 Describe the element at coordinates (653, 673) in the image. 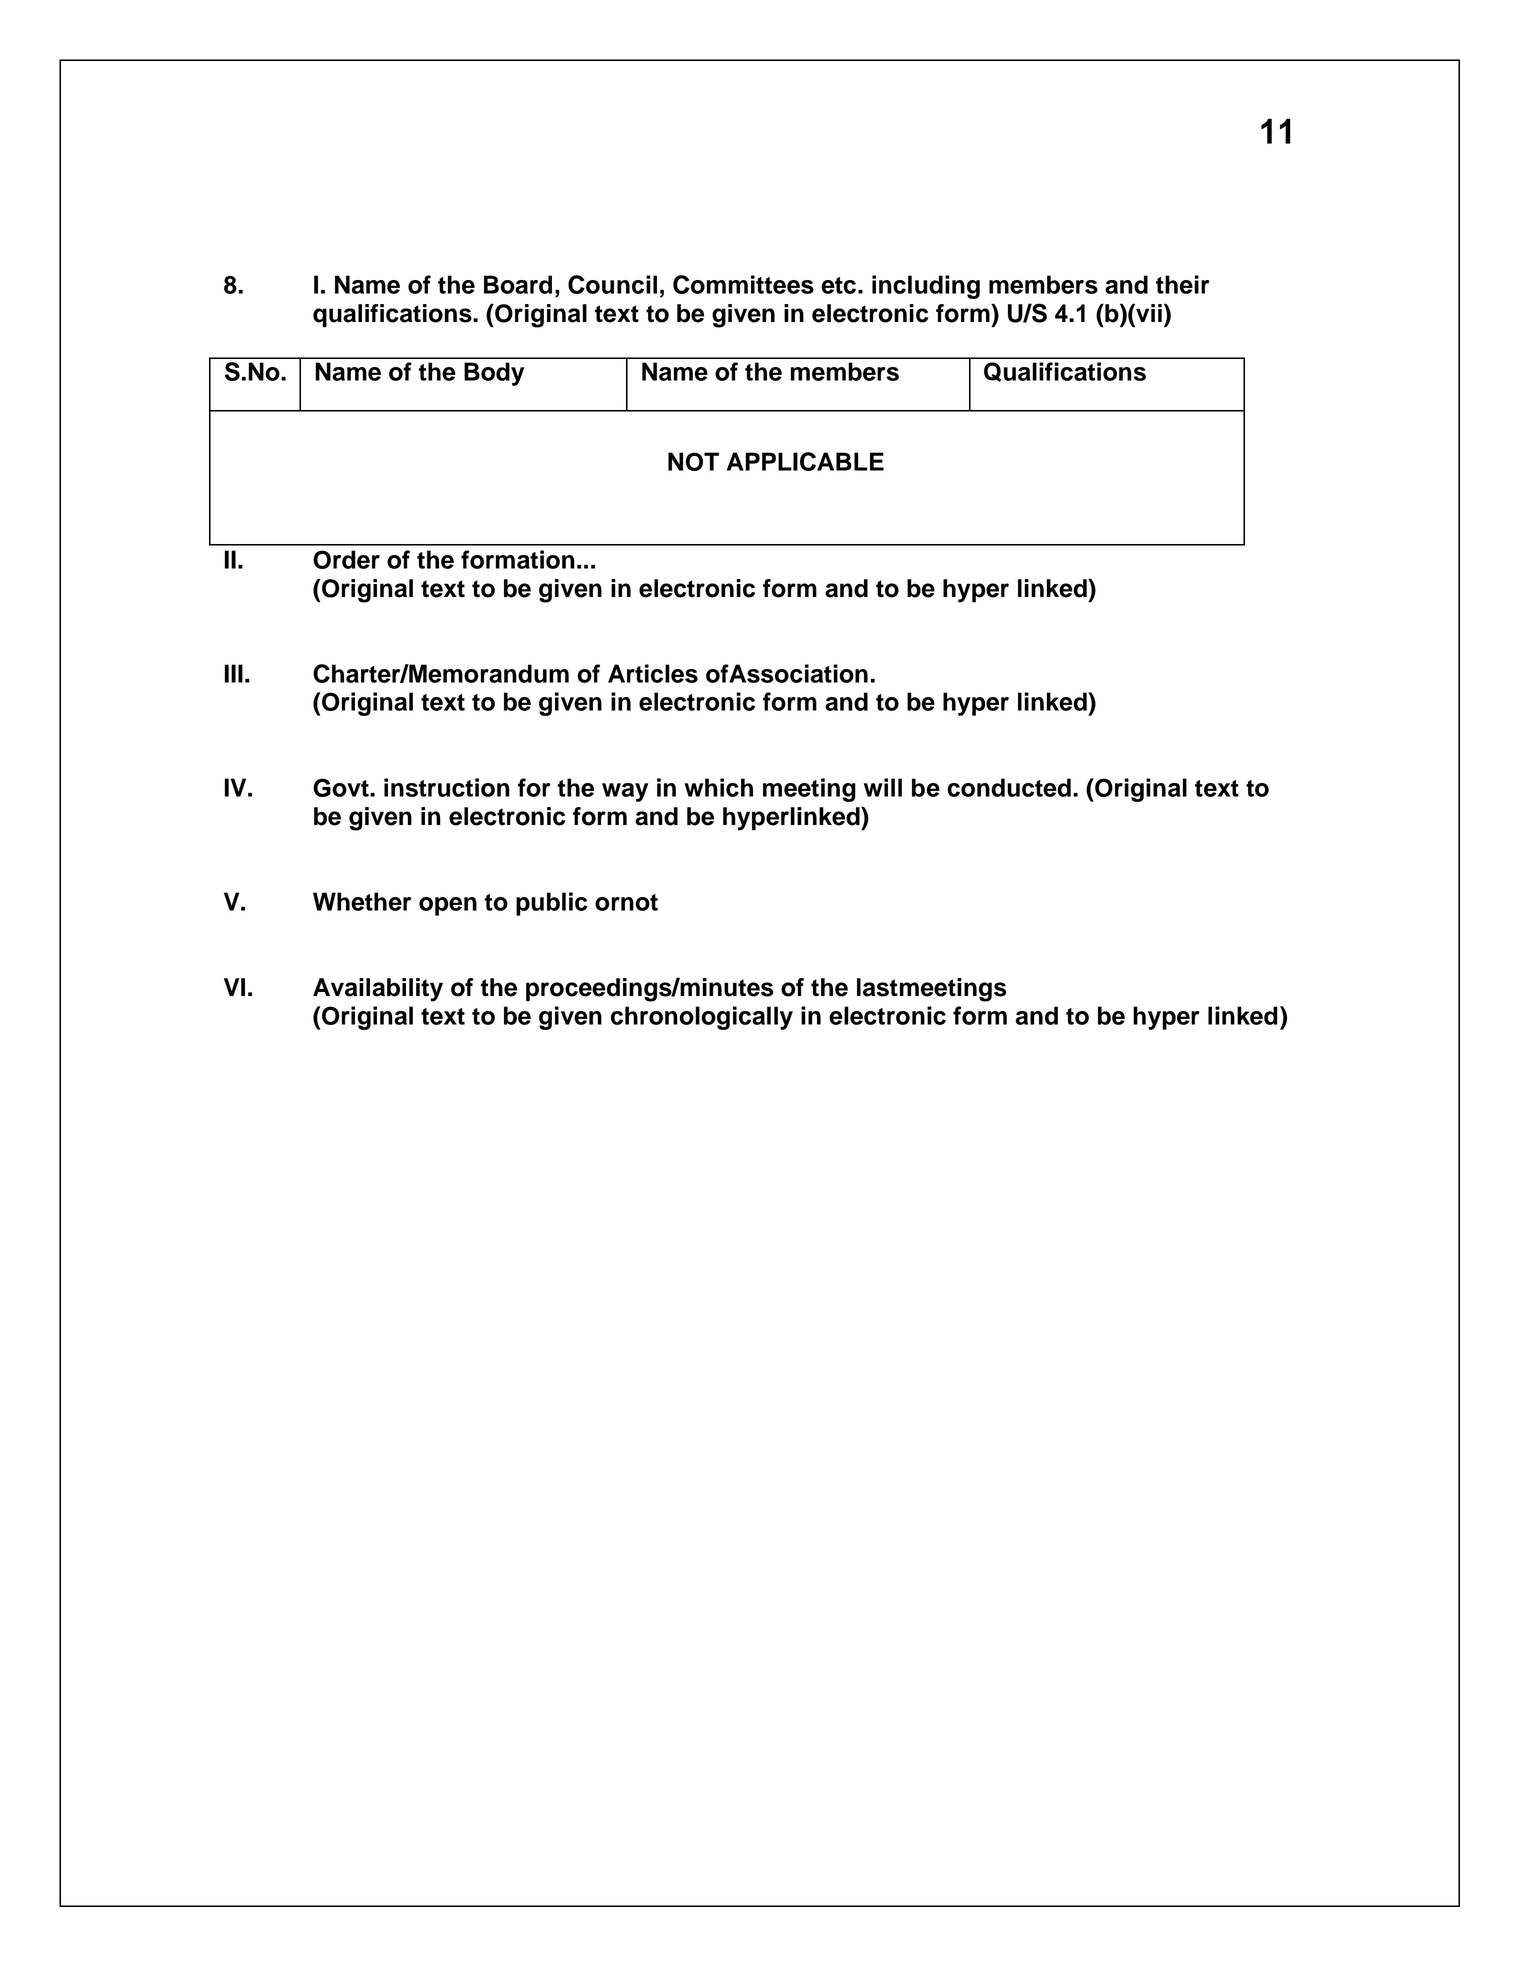

I see `Articles` at that location.
